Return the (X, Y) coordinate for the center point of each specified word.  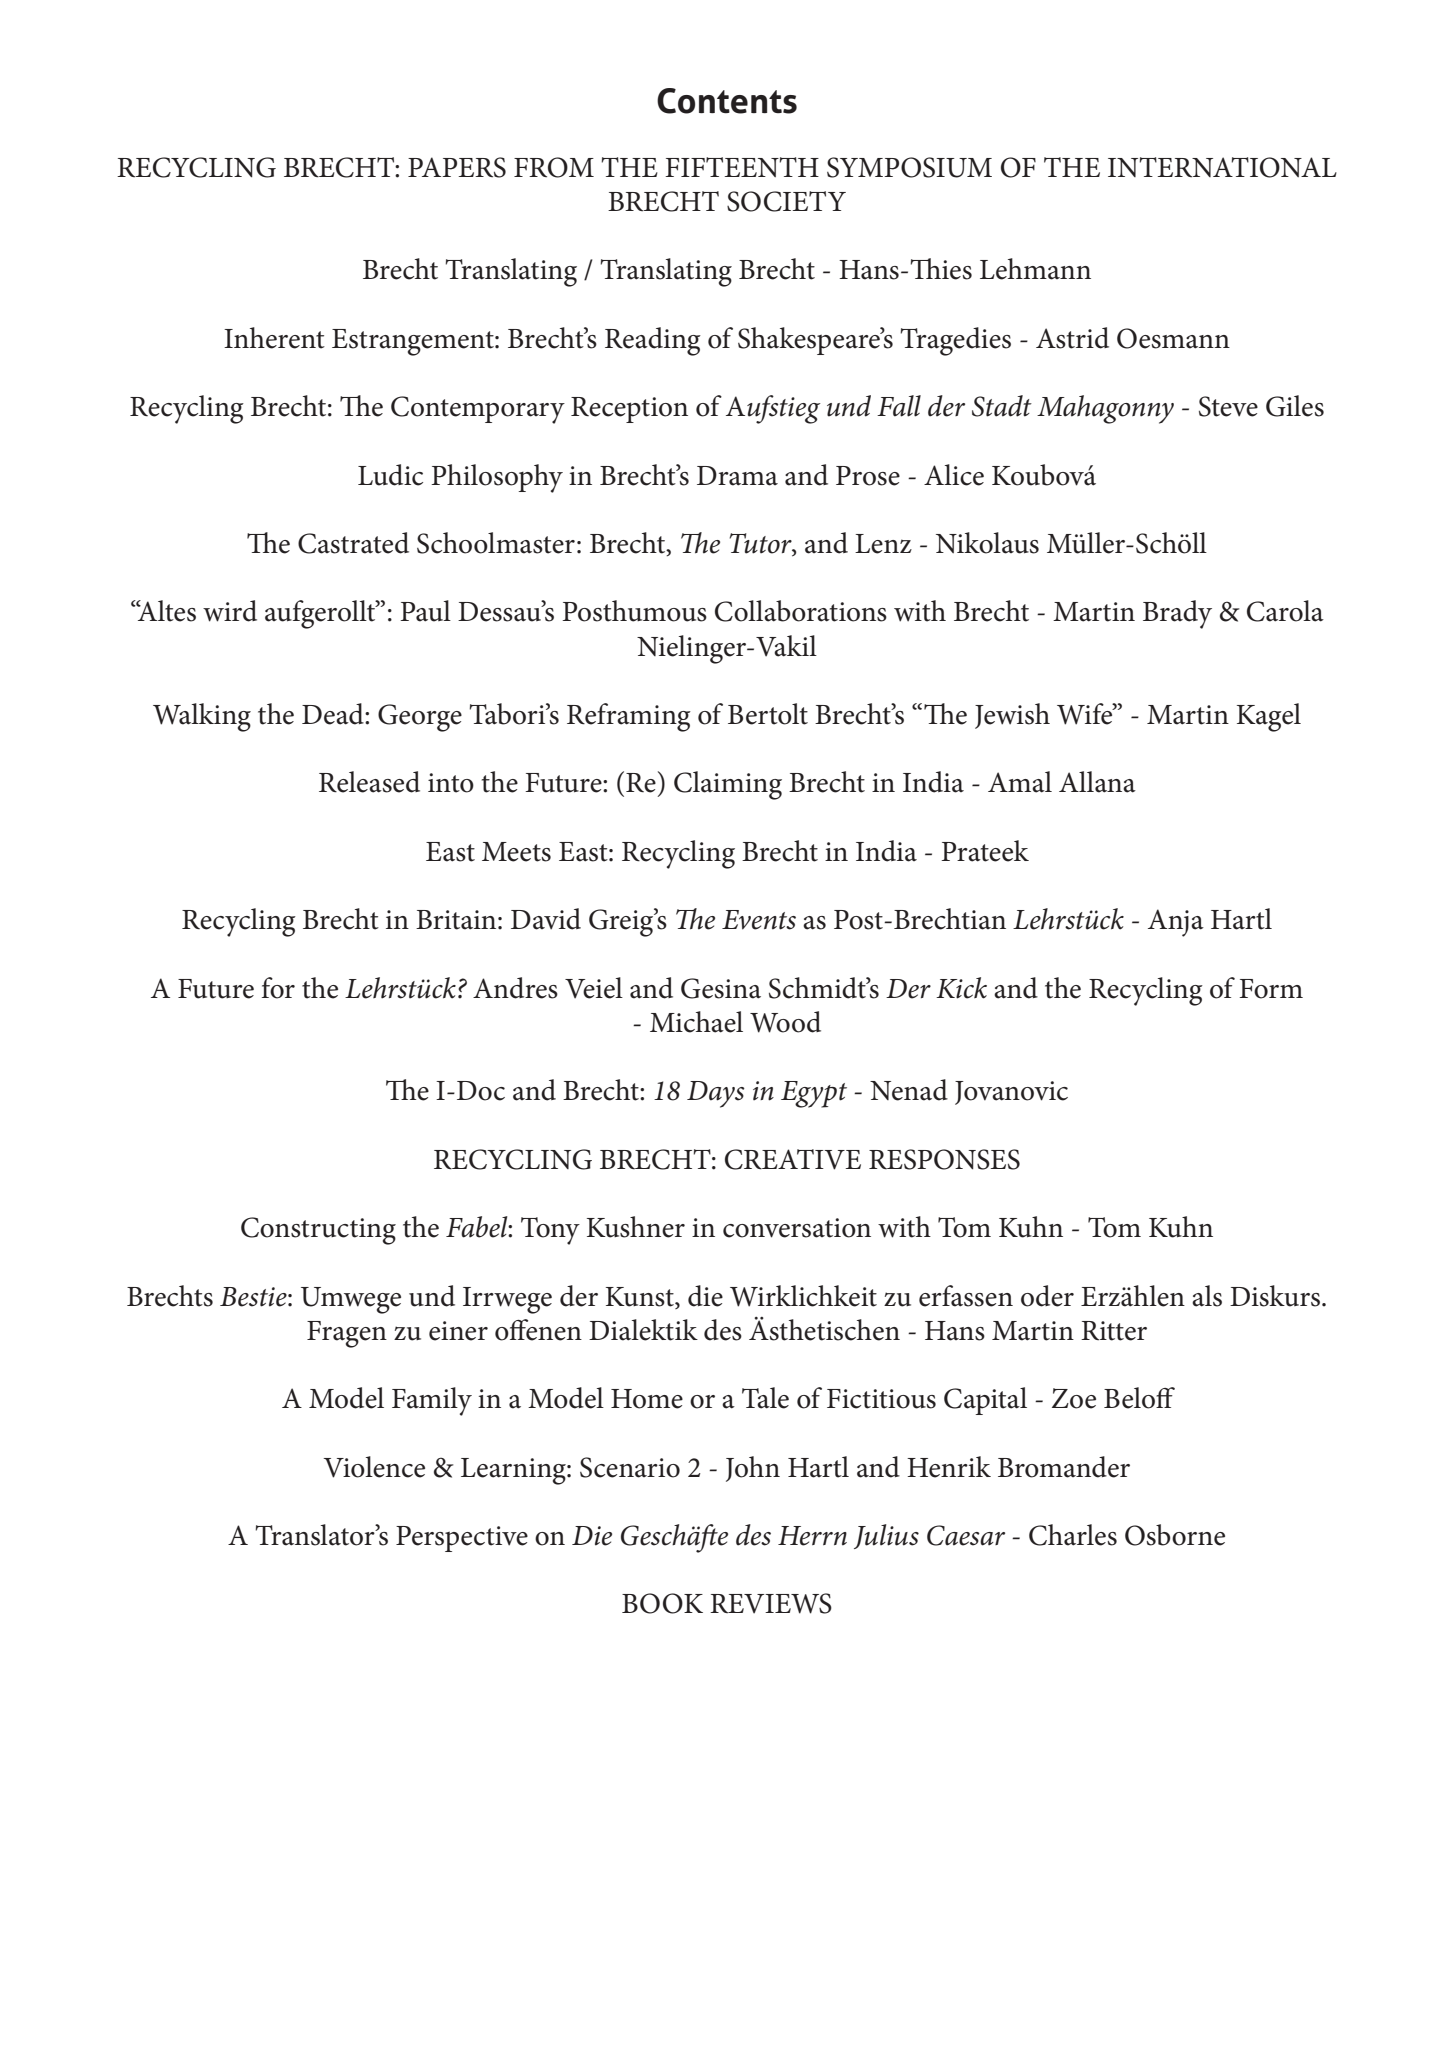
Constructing (318, 1231)
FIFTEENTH (742, 167)
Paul (425, 611)
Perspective (462, 1539)
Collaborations (801, 611)
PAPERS (457, 167)
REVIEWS (771, 1603)
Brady (1177, 614)
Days (716, 1094)
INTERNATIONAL (1222, 167)
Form (1271, 989)
